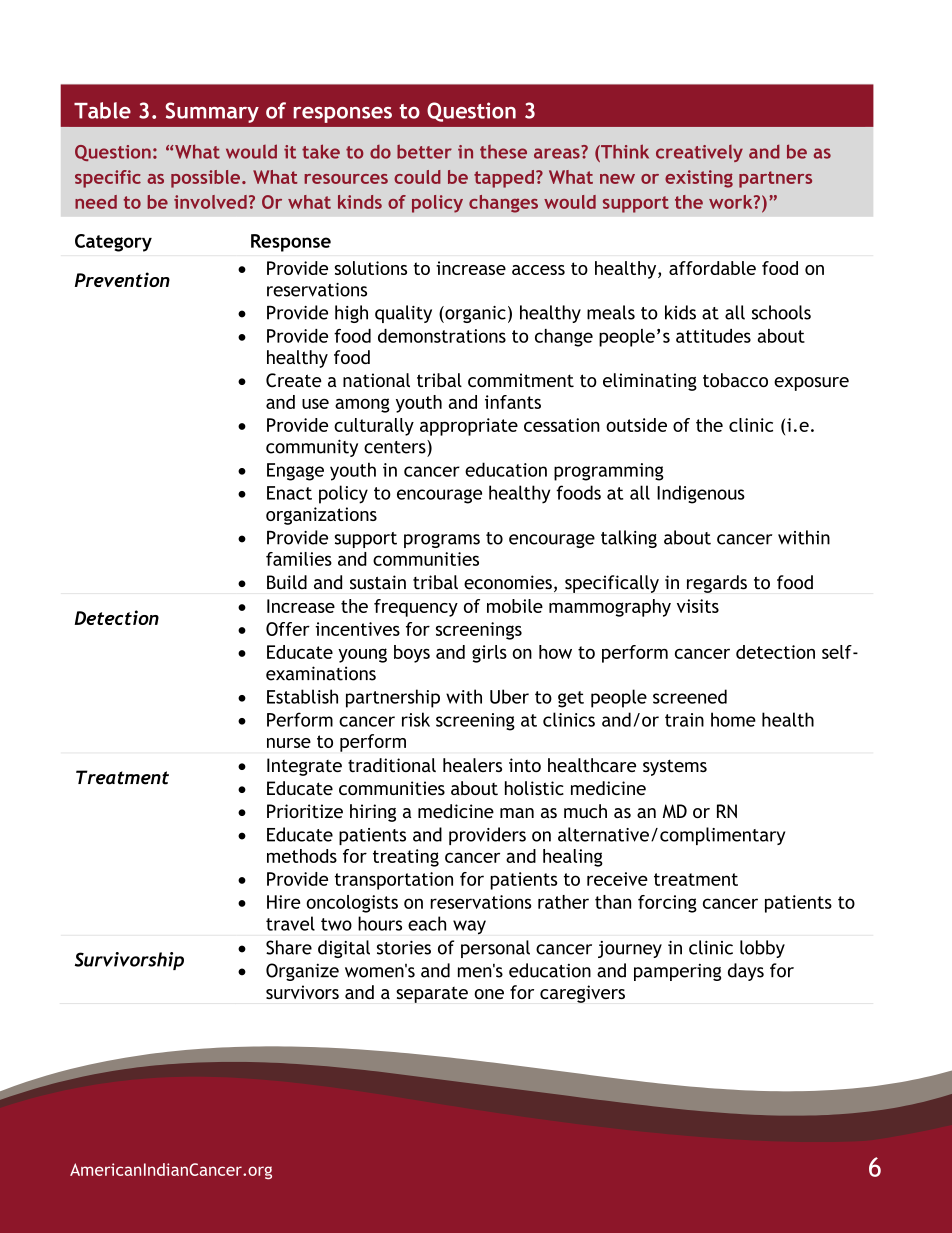 The height and width of the document is (1233, 952). Describe the element at coordinates (442, 336) in the document. I see `demonstrations` at that location.
